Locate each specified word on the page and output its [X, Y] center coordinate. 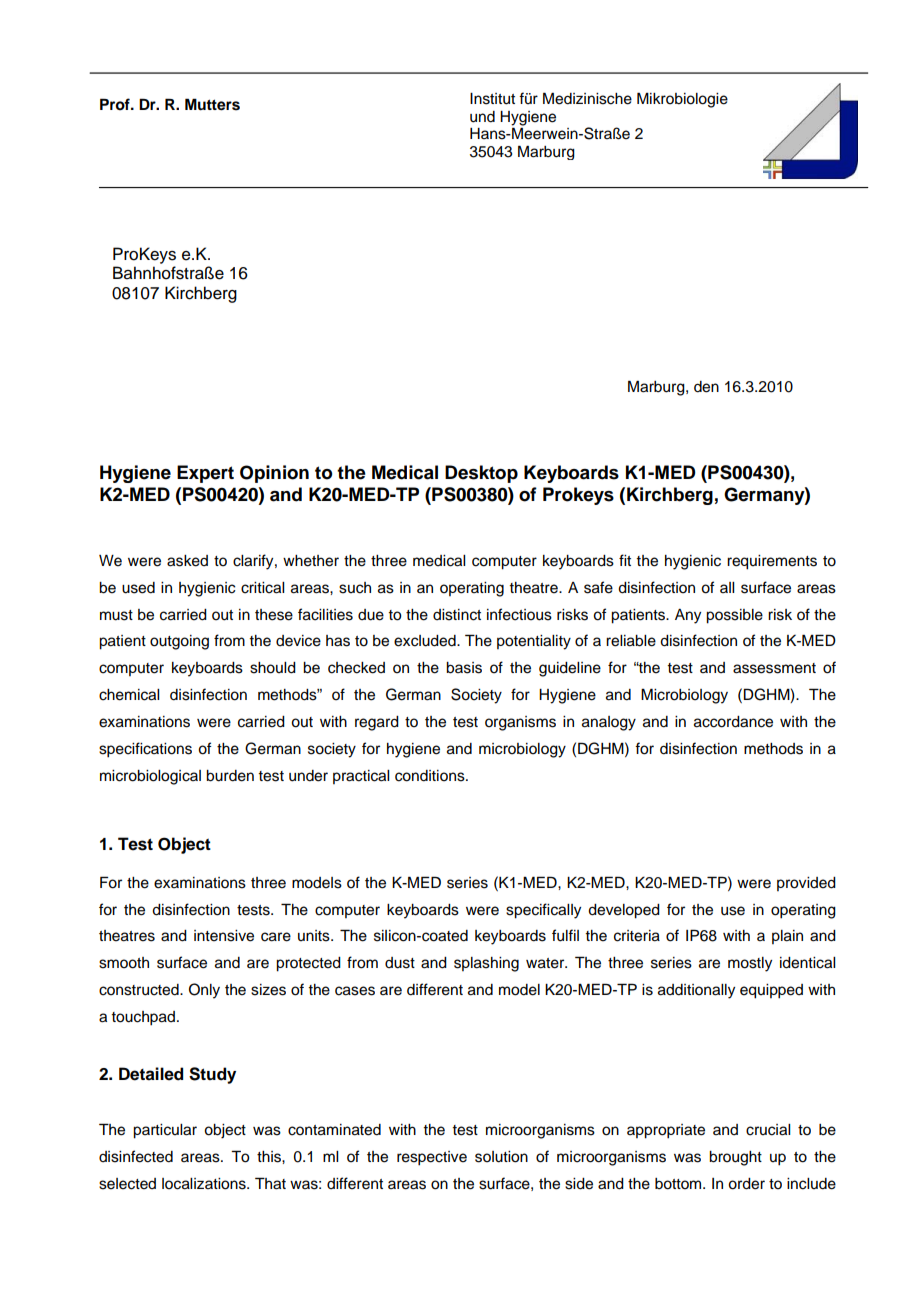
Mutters [212, 104]
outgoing [179, 642]
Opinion [274, 474]
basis [464, 668]
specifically [543, 911]
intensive [224, 936]
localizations [205, 1184]
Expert [205, 474]
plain [787, 937]
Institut [492, 99]
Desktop [481, 474]
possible [734, 616]
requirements [772, 562]
